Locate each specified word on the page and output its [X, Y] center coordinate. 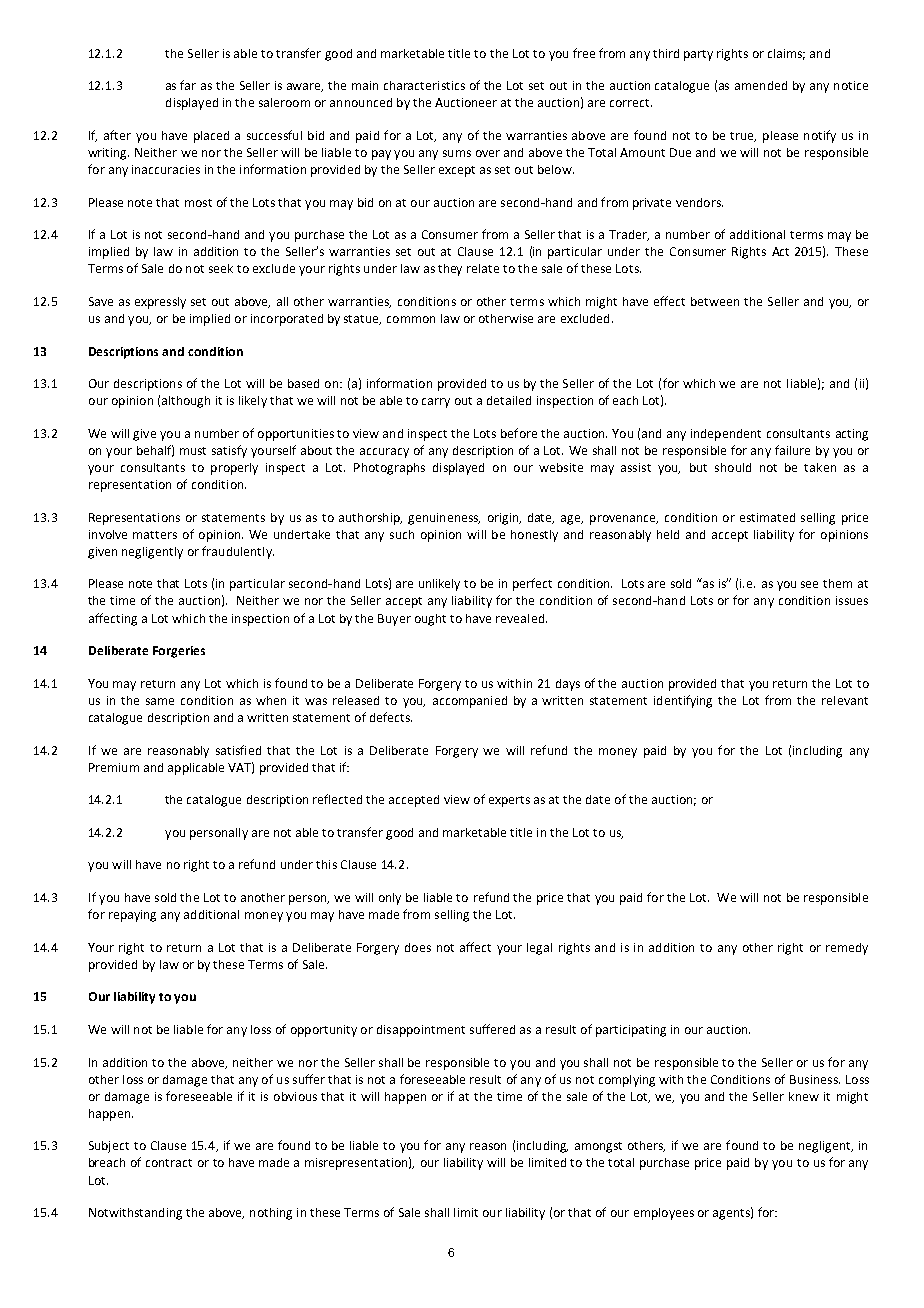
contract [169, 1163]
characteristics [424, 85]
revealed [520, 618]
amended [761, 85]
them [837, 583]
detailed [509, 400]
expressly [160, 303]
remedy [847, 949]
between [715, 301]
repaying [132, 916]
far [188, 85]
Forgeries [179, 652]
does [418, 947]
